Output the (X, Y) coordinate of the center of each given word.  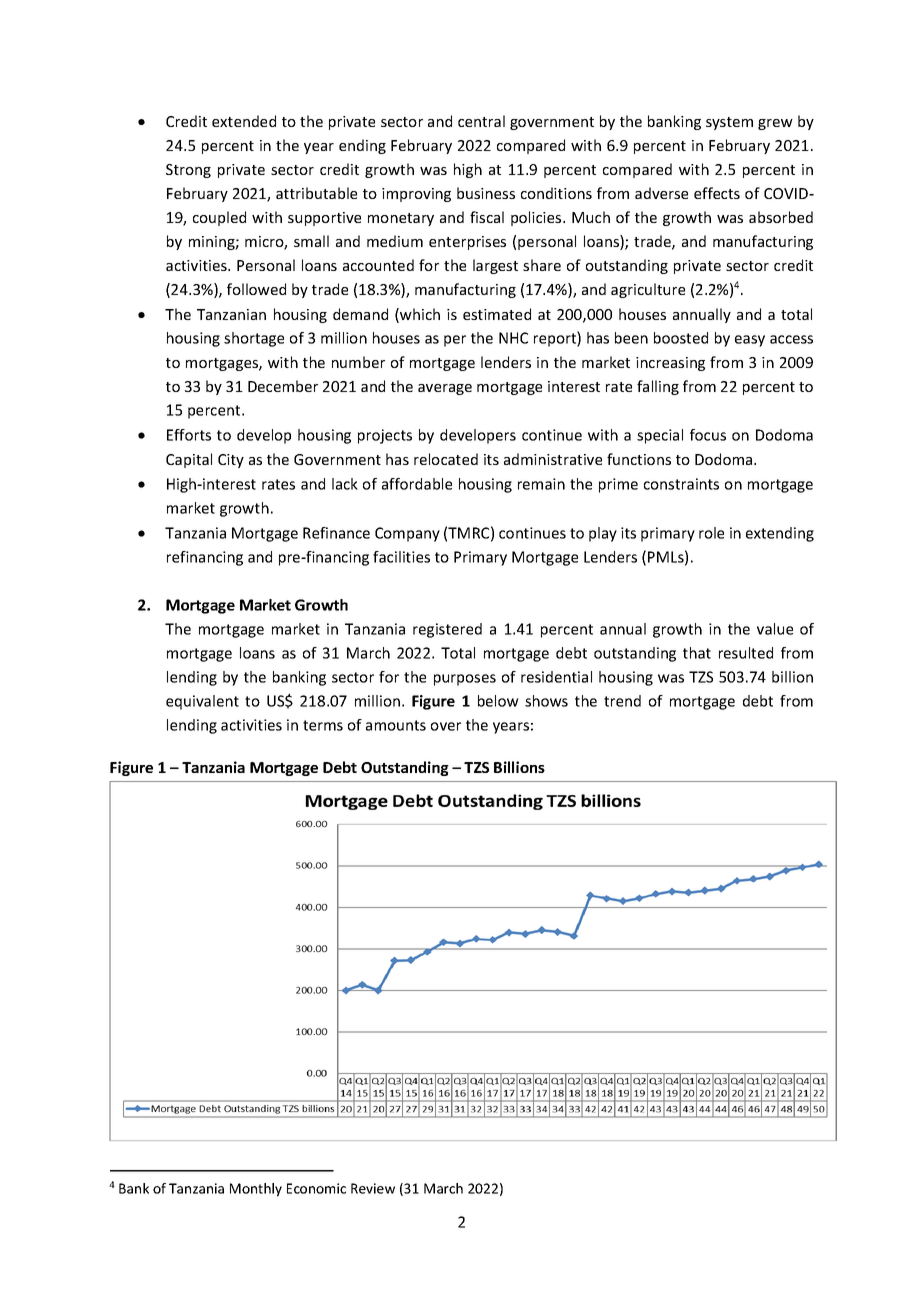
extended (244, 121)
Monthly (256, 1190)
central (481, 121)
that (697, 653)
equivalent (202, 702)
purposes (465, 680)
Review (373, 1188)
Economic (316, 1188)
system (729, 123)
